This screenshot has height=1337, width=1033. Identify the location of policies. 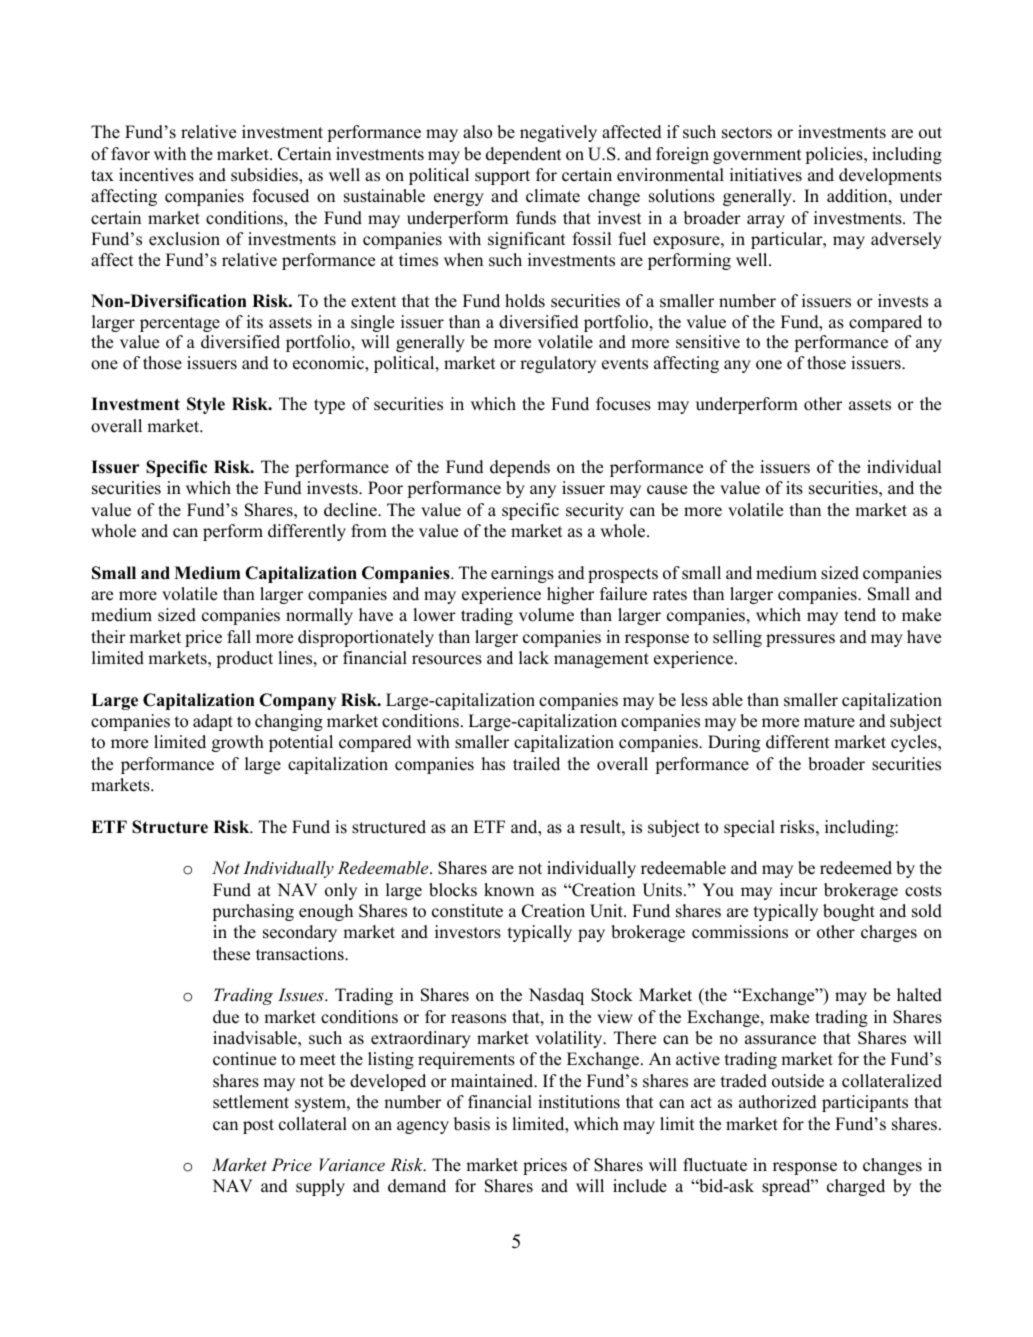
(835, 155).
